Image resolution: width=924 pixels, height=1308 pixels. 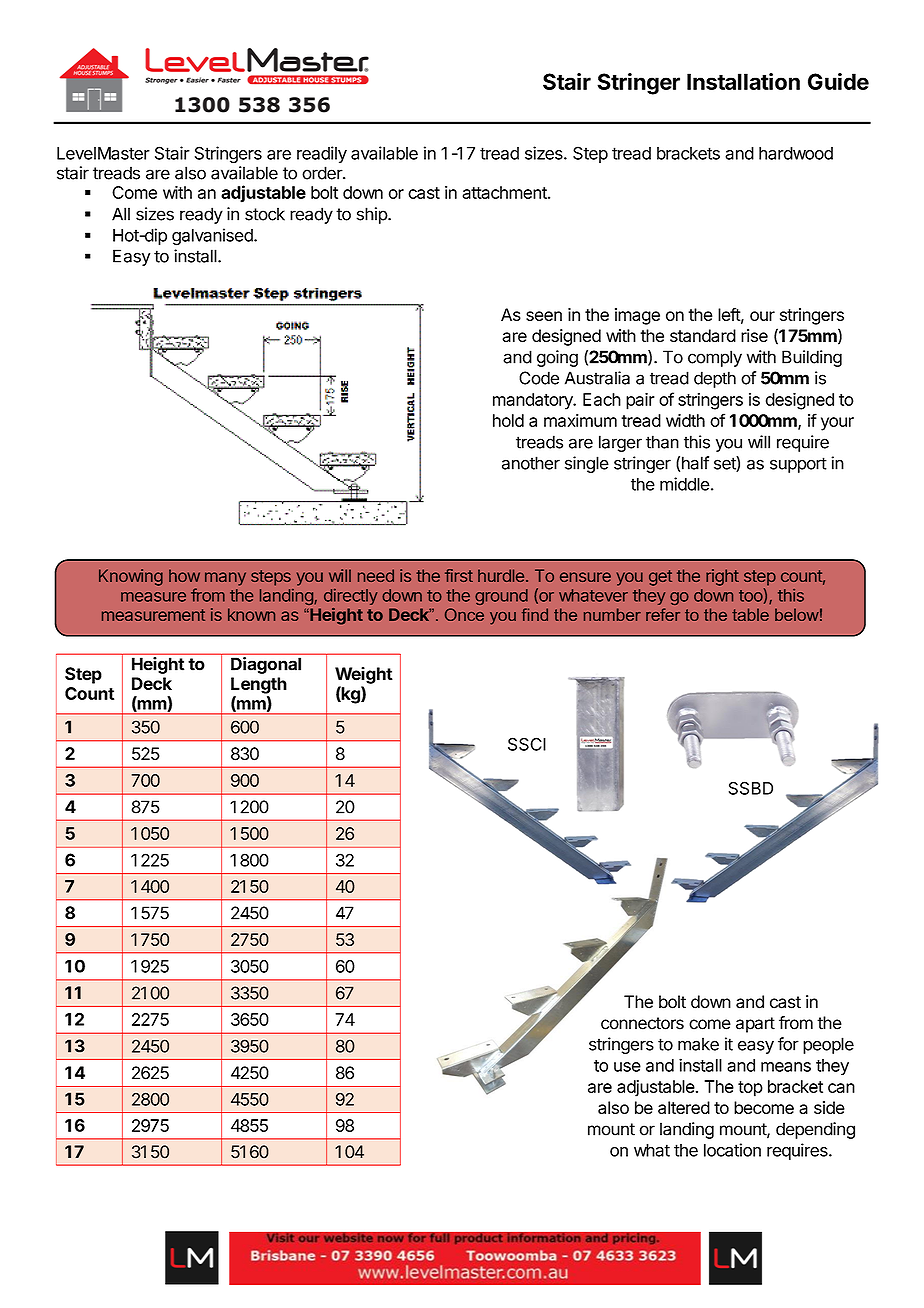 I want to click on altered, so click(x=684, y=1107).
